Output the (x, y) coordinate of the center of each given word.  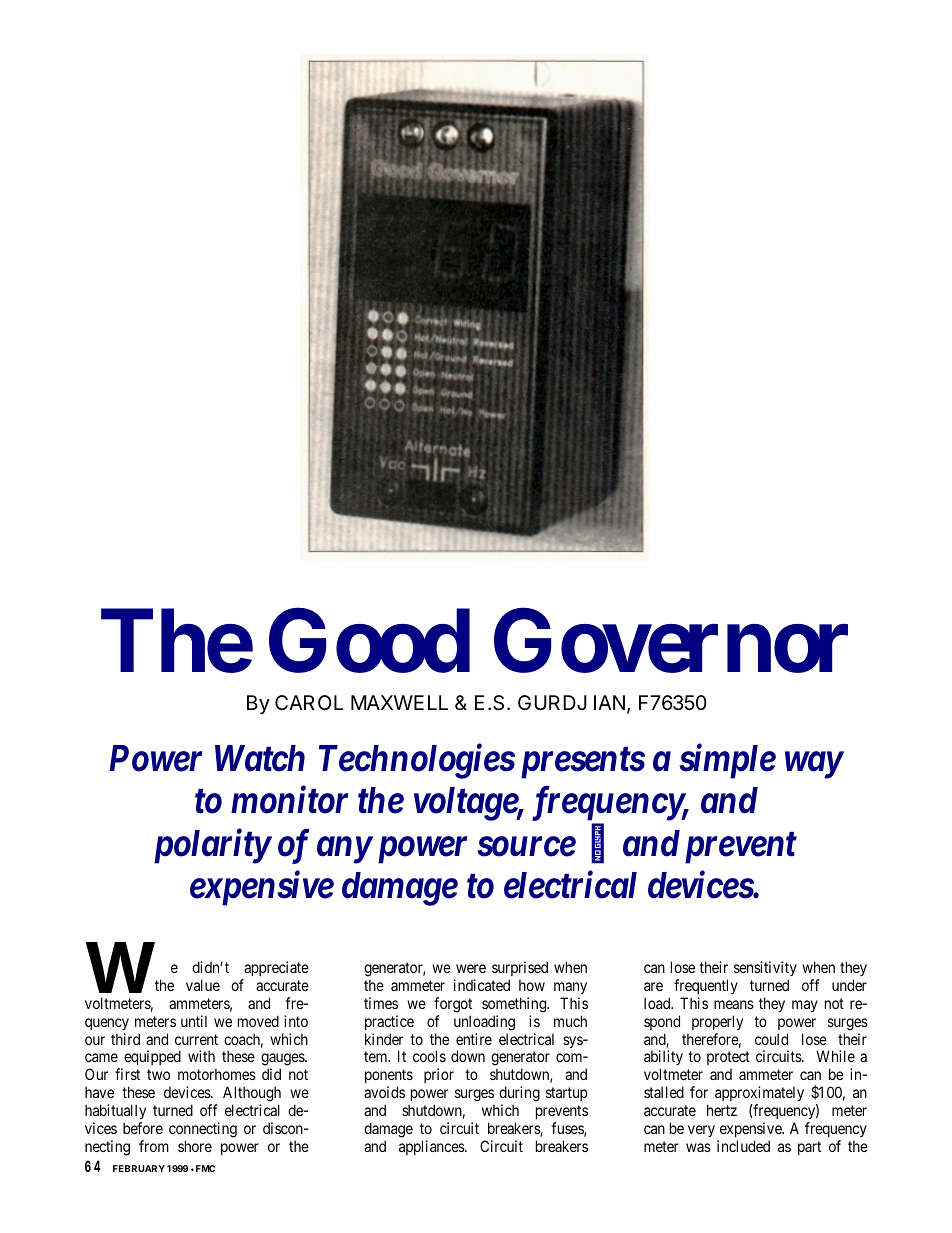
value (203, 985)
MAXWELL (399, 702)
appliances (432, 1147)
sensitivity (765, 968)
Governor (671, 641)
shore (195, 1146)
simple (727, 761)
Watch (260, 758)
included (743, 1146)
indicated (482, 985)
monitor (289, 800)
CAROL (309, 702)
